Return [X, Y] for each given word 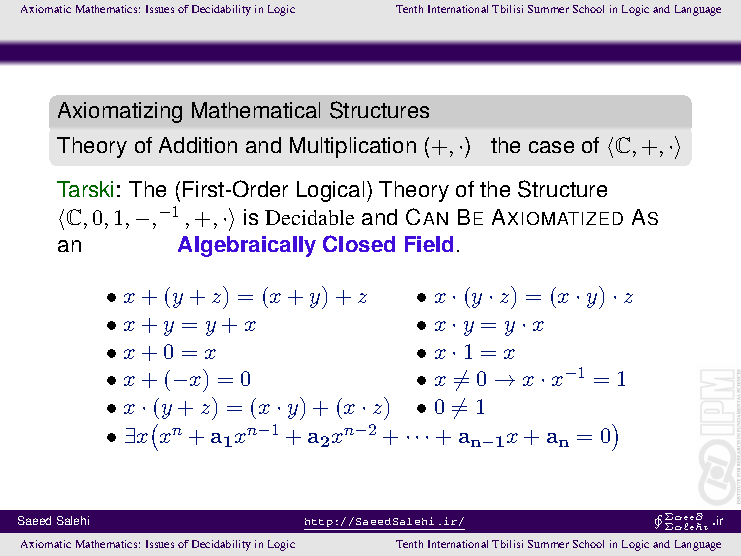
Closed [359, 243]
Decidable [309, 217]
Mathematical [256, 110]
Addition [198, 145]
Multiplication [353, 147]
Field [429, 244]
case [551, 147]
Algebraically [247, 246]
